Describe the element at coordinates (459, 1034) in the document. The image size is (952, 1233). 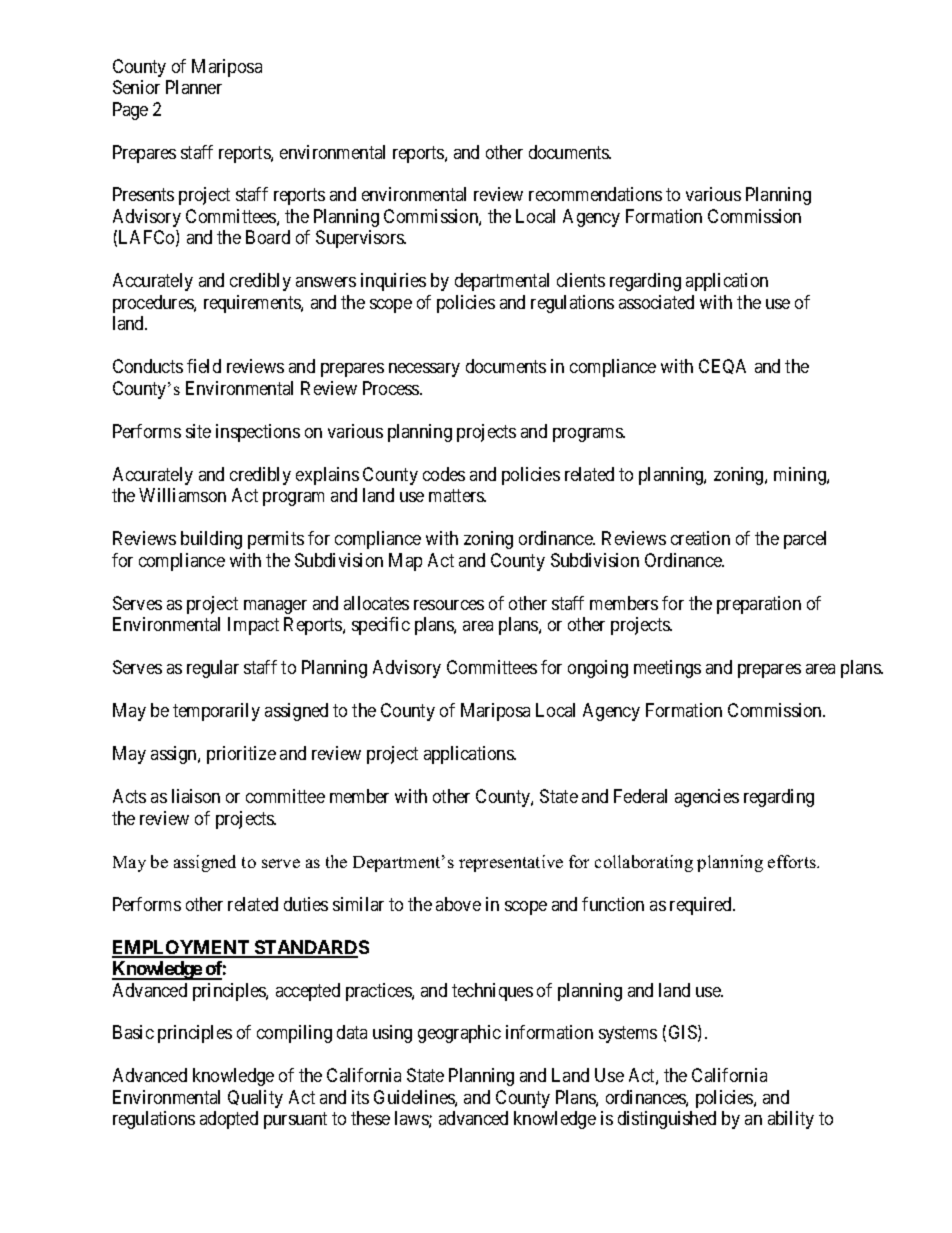
I see `geographic` at that location.
